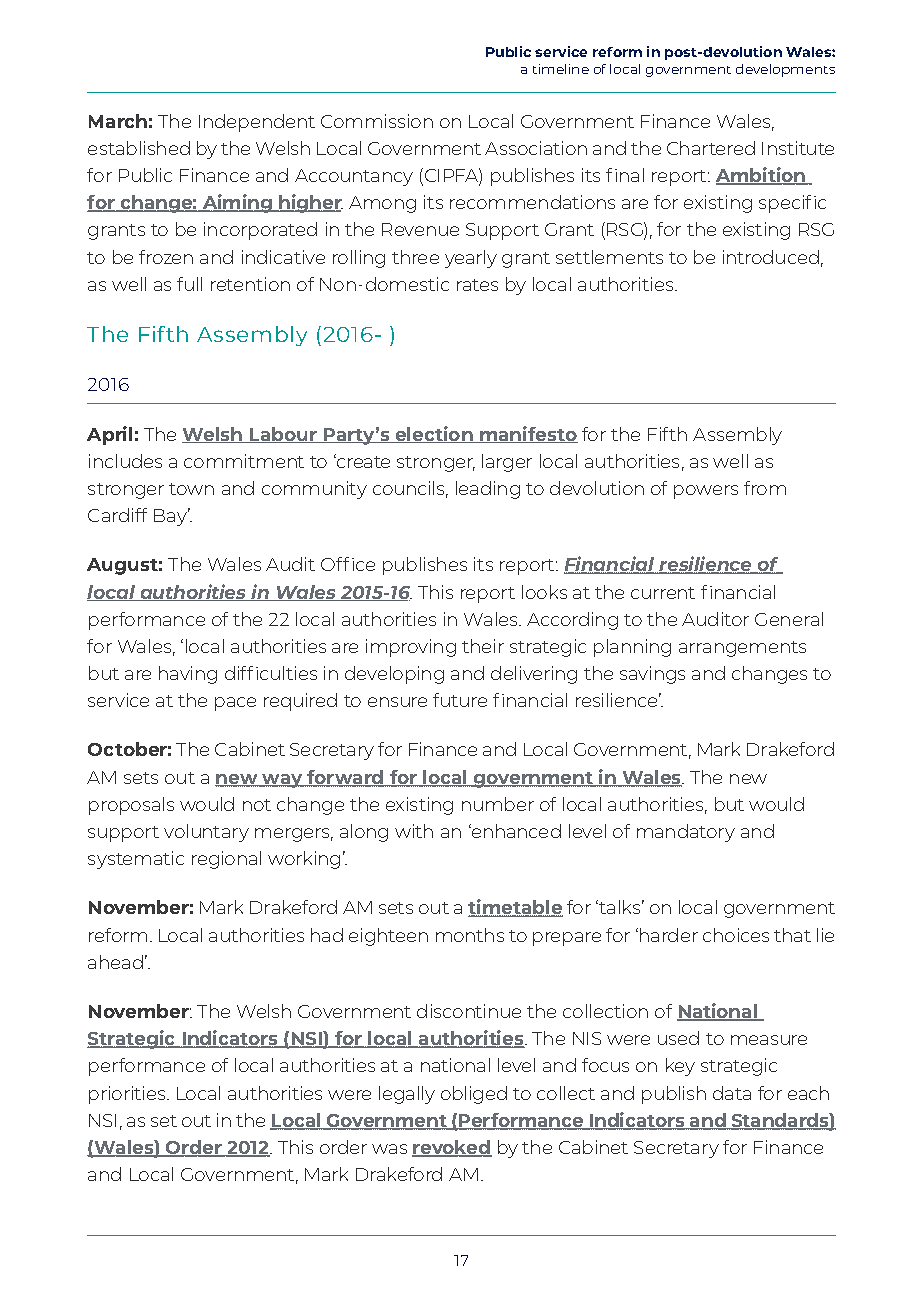  Describe the element at coordinates (686, 833) in the page. I see `mandatory` at that location.
